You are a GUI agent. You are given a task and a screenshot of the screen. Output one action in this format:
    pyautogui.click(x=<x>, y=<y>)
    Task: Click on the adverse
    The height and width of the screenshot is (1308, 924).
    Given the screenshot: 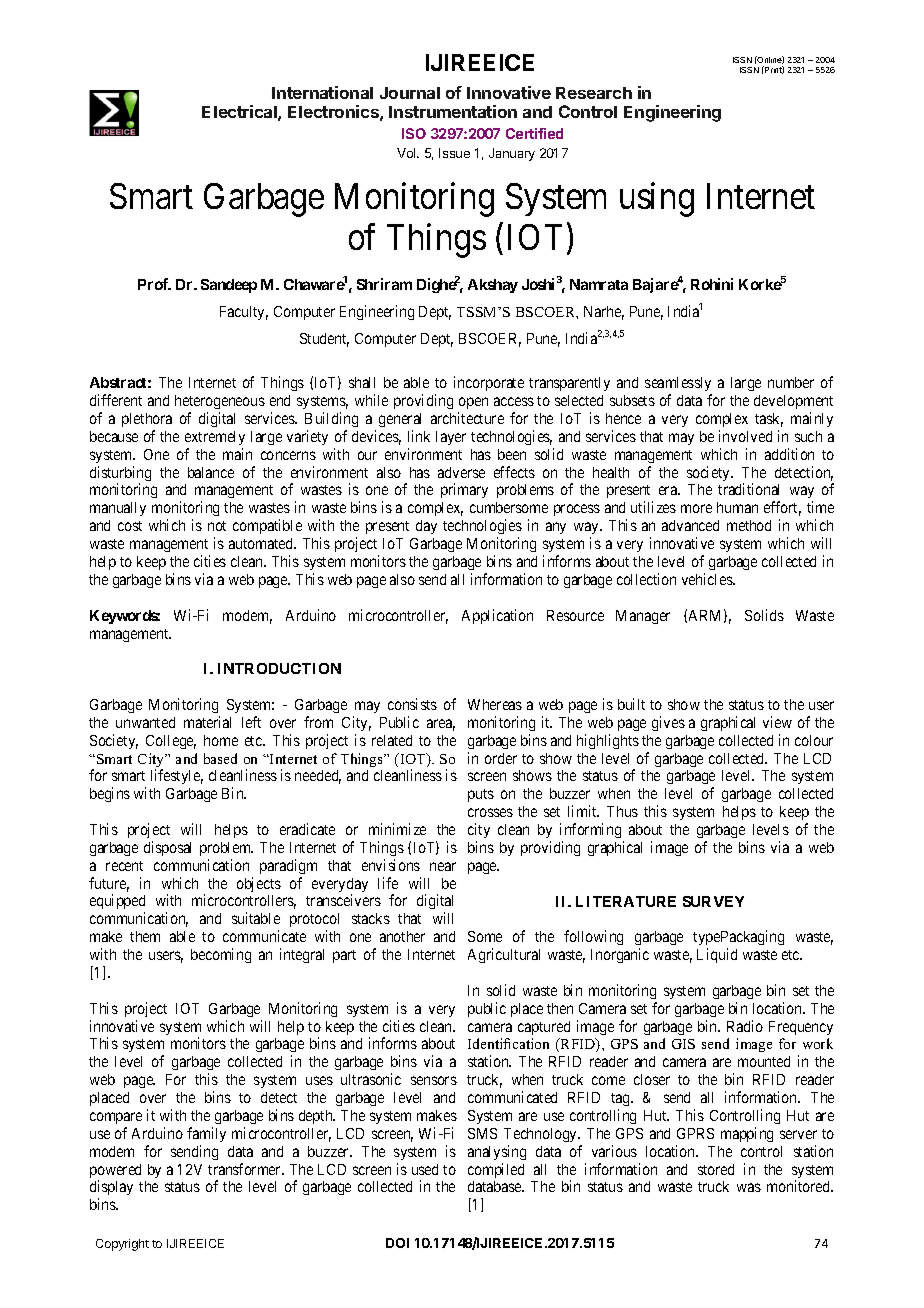 What is the action you would take?
    pyautogui.click(x=461, y=472)
